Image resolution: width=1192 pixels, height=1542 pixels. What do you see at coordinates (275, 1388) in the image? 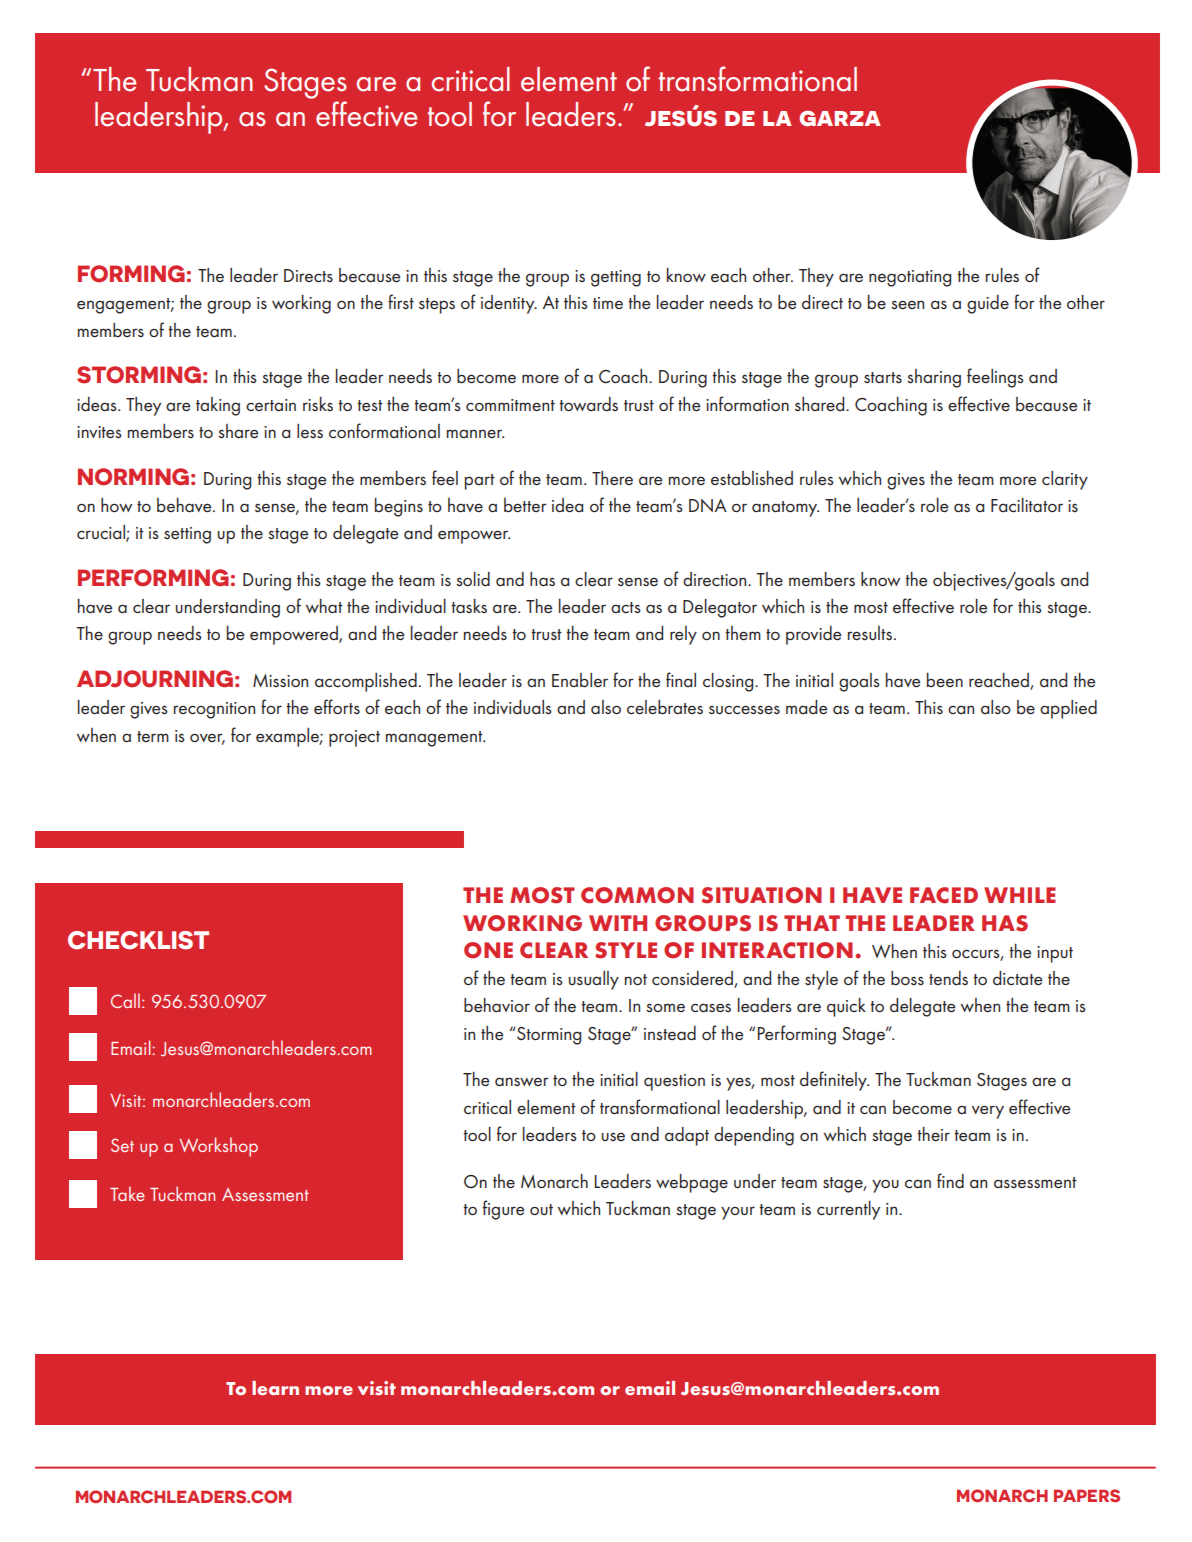
I see `learn` at bounding box center [275, 1388].
